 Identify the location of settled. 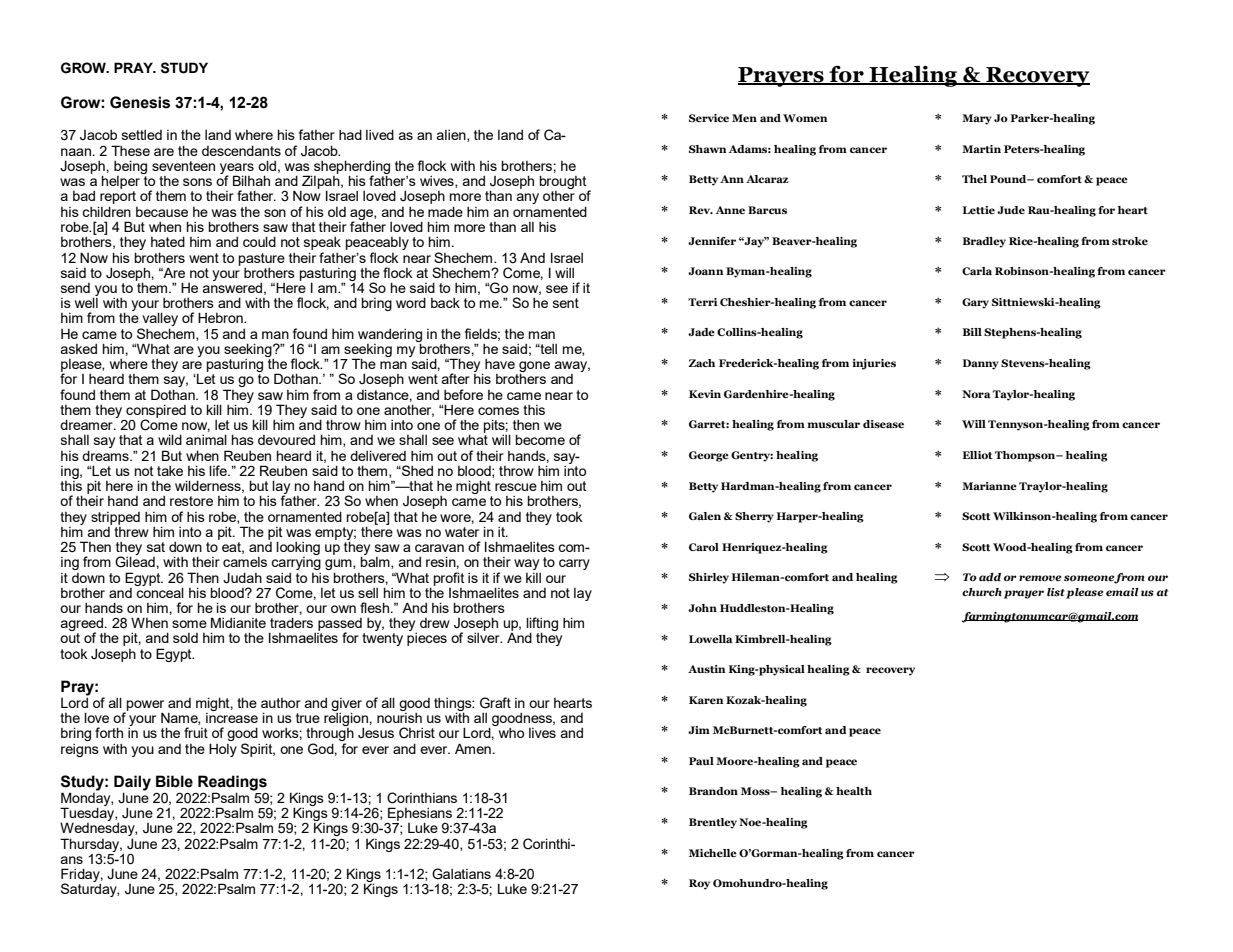
(142, 135).
